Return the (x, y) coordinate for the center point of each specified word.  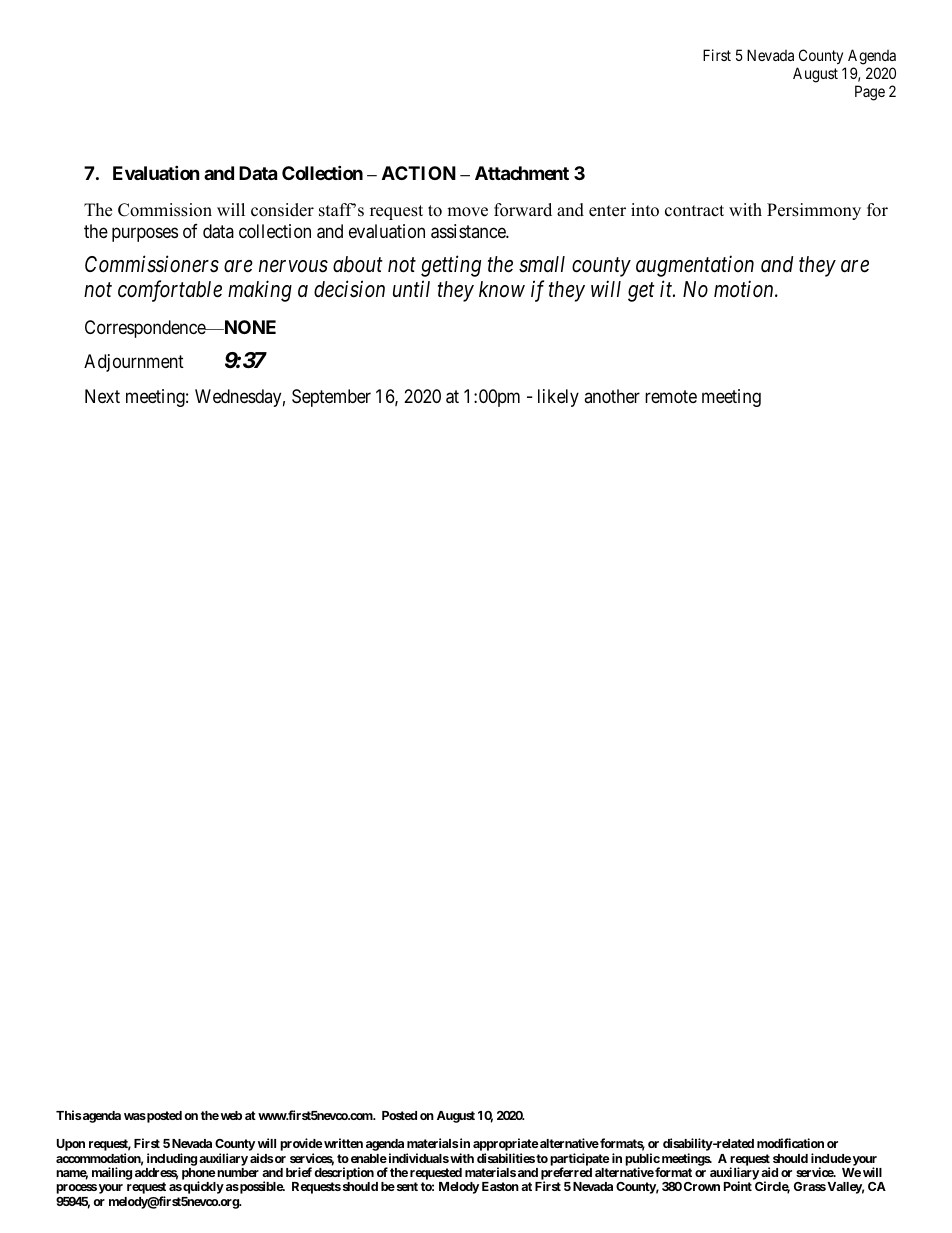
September (331, 398)
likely (558, 398)
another (612, 396)
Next (102, 396)
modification (790, 1143)
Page (870, 93)
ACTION (419, 173)
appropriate (506, 1146)
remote (671, 397)
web (231, 1115)
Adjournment (134, 363)
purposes (145, 234)
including (172, 1159)
